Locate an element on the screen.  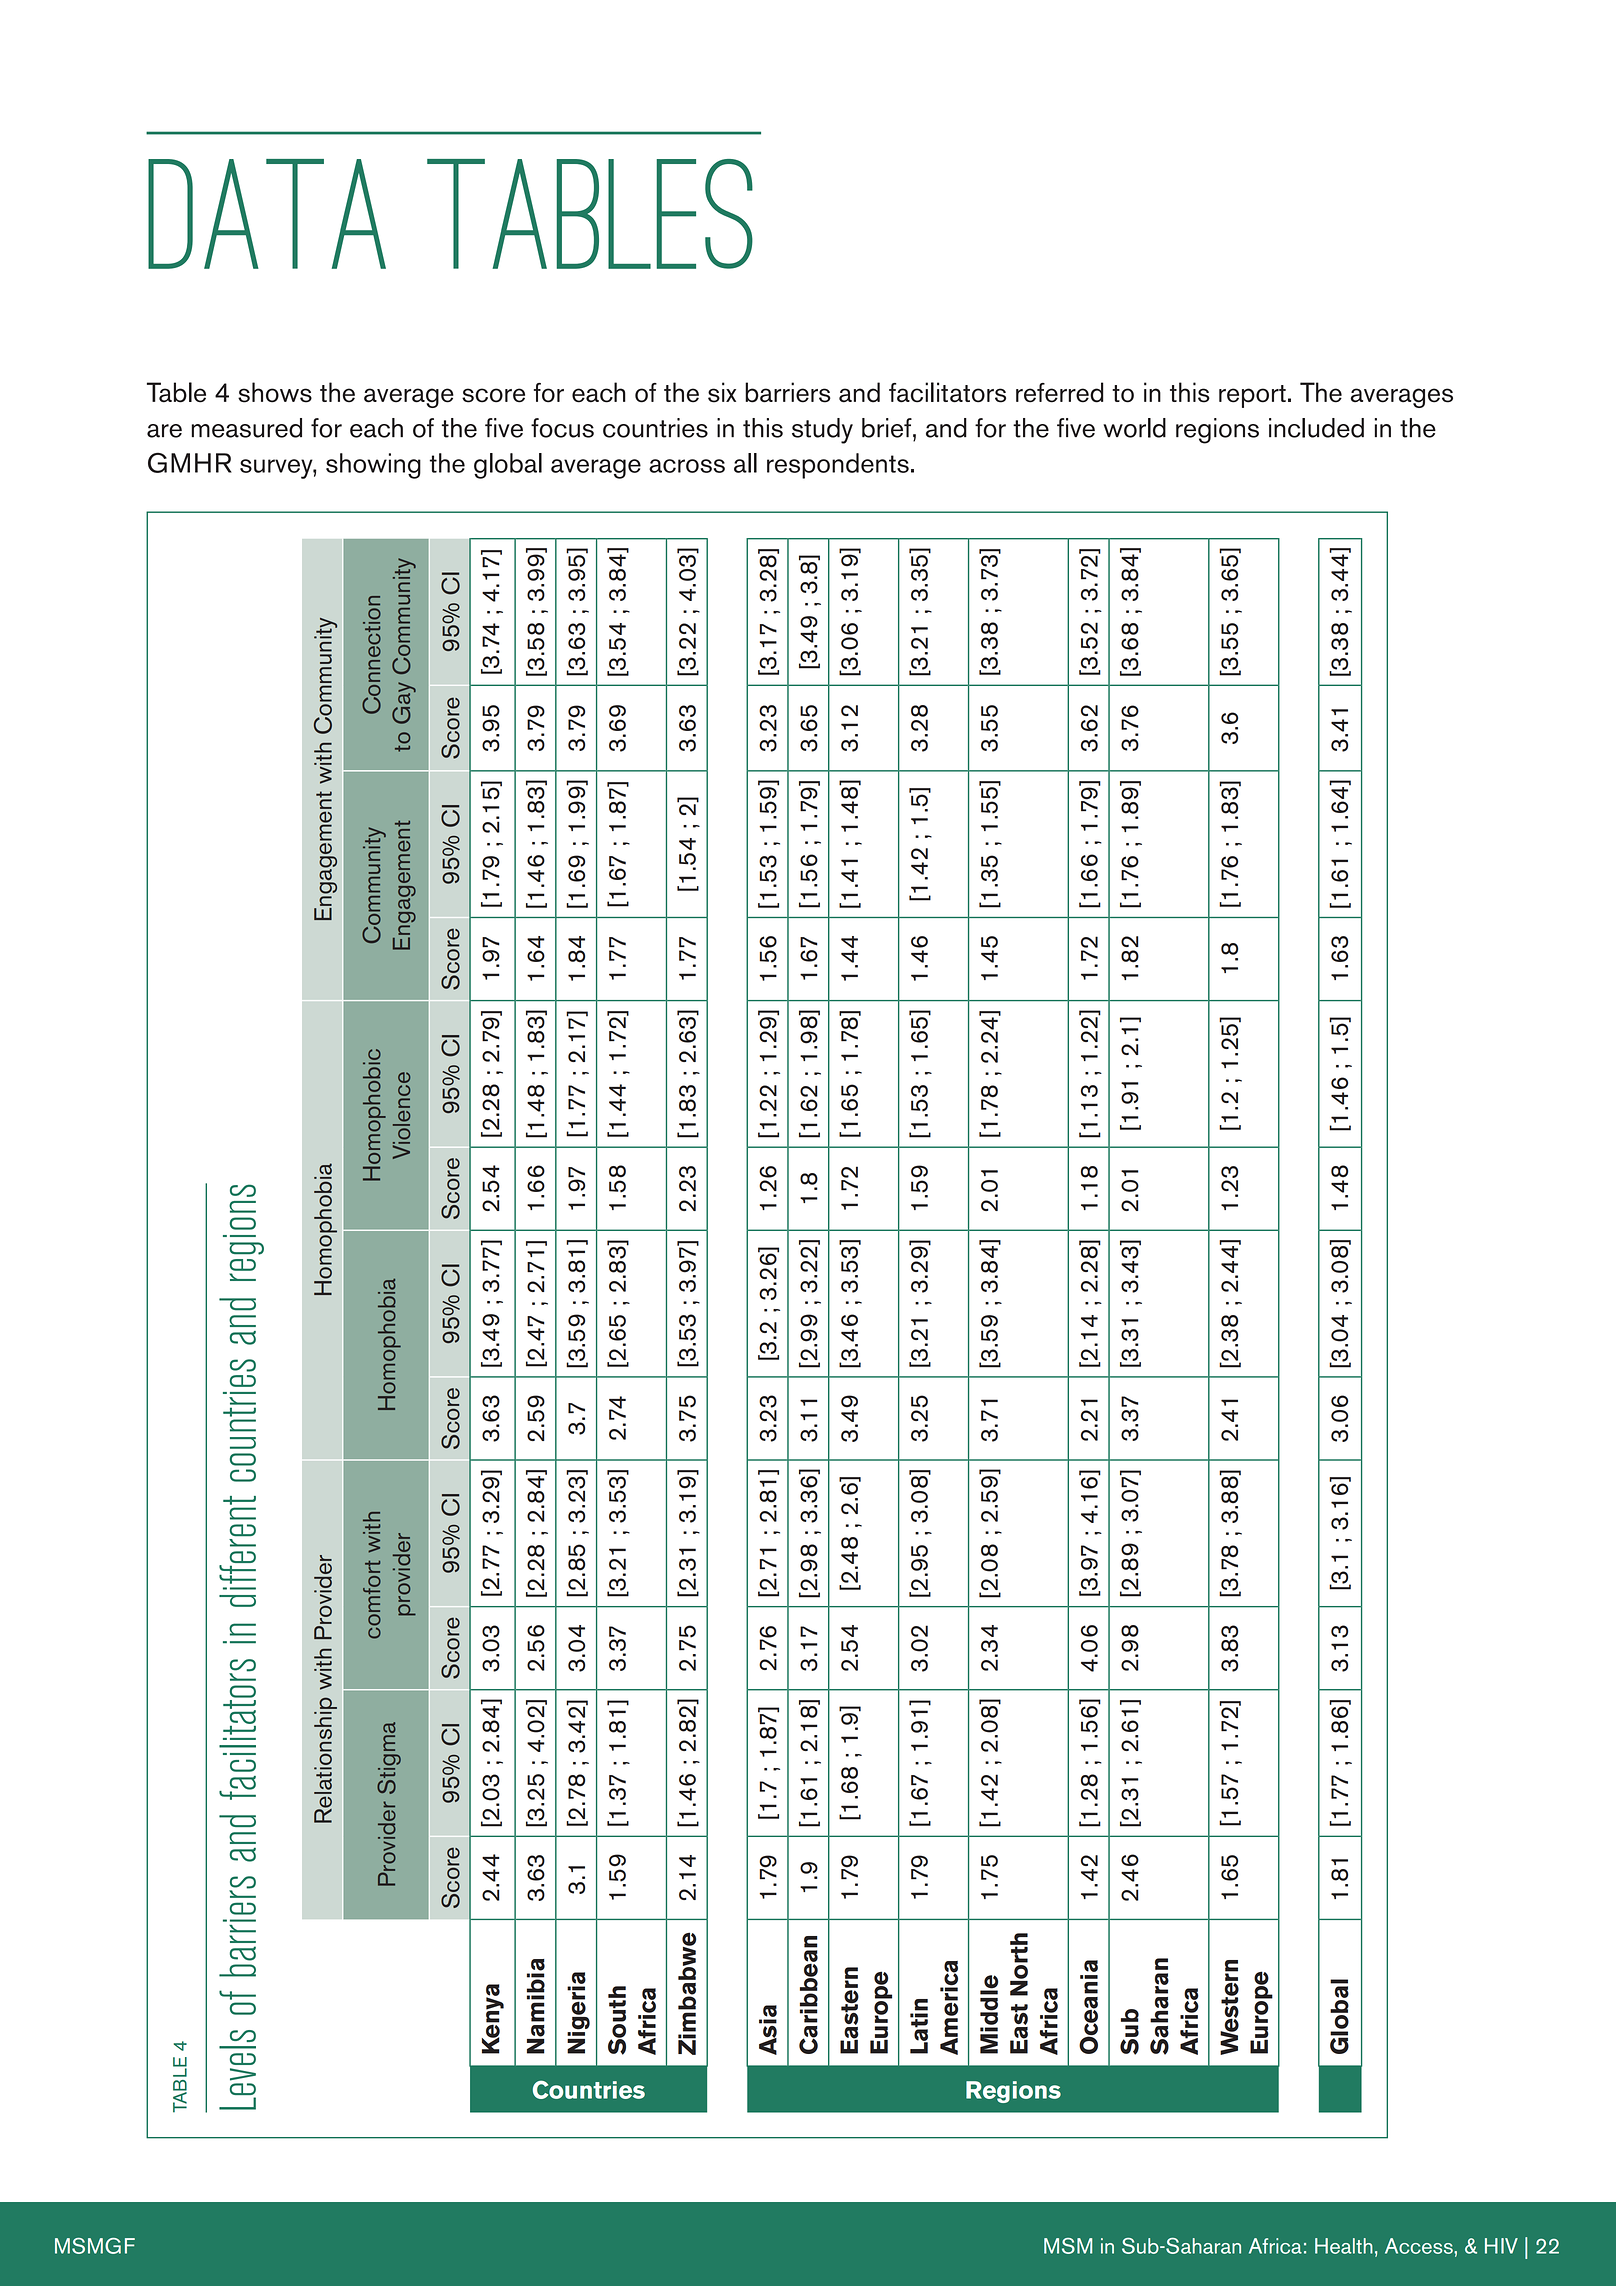
Access is located at coordinates (1420, 2246).
